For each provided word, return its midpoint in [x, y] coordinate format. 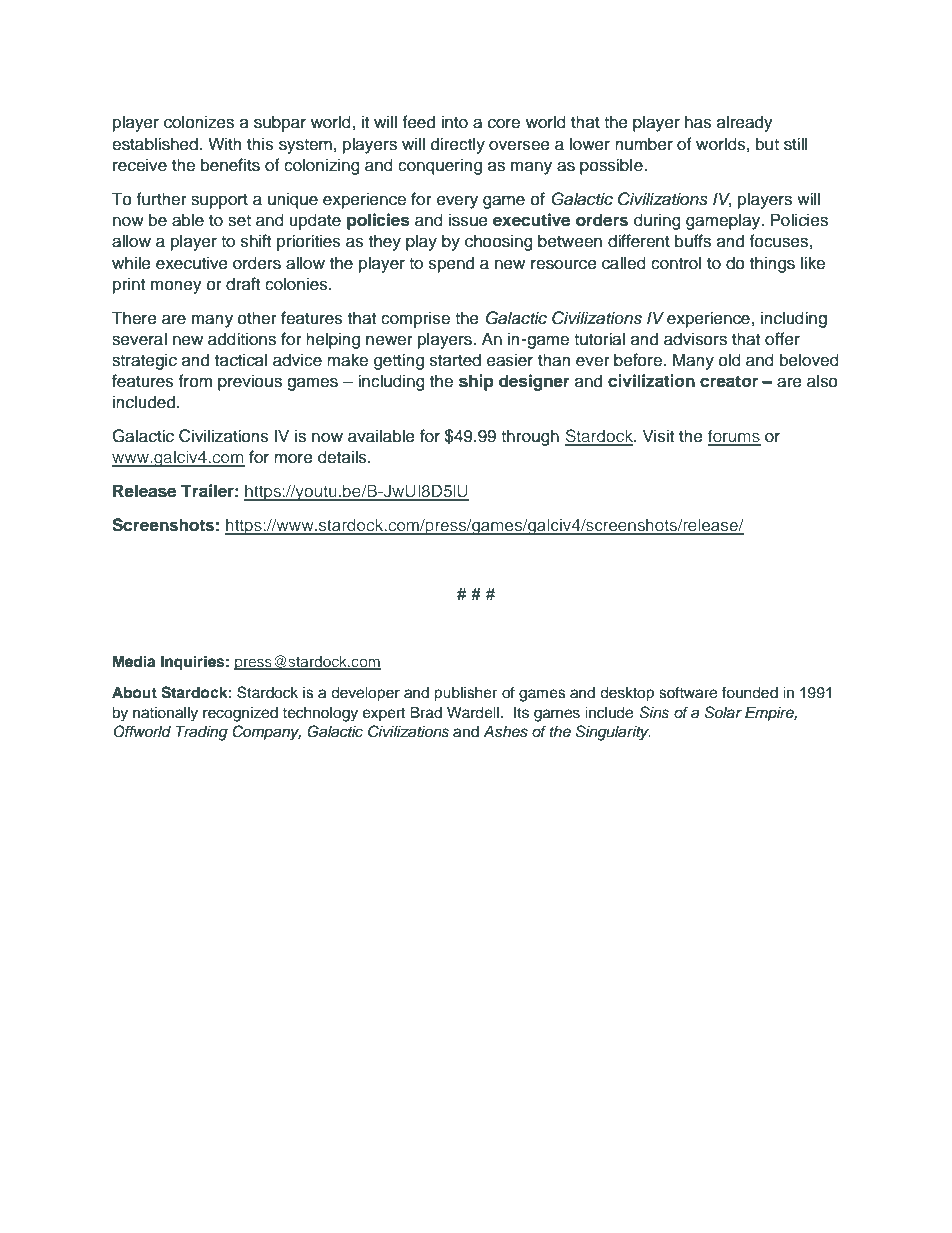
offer [782, 339]
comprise [415, 319]
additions [242, 339]
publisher [465, 694]
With [225, 143]
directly [458, 145]
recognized [240, 714]
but [767, 144]
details [343, 457]
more [293, 458]
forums [734, 437]
